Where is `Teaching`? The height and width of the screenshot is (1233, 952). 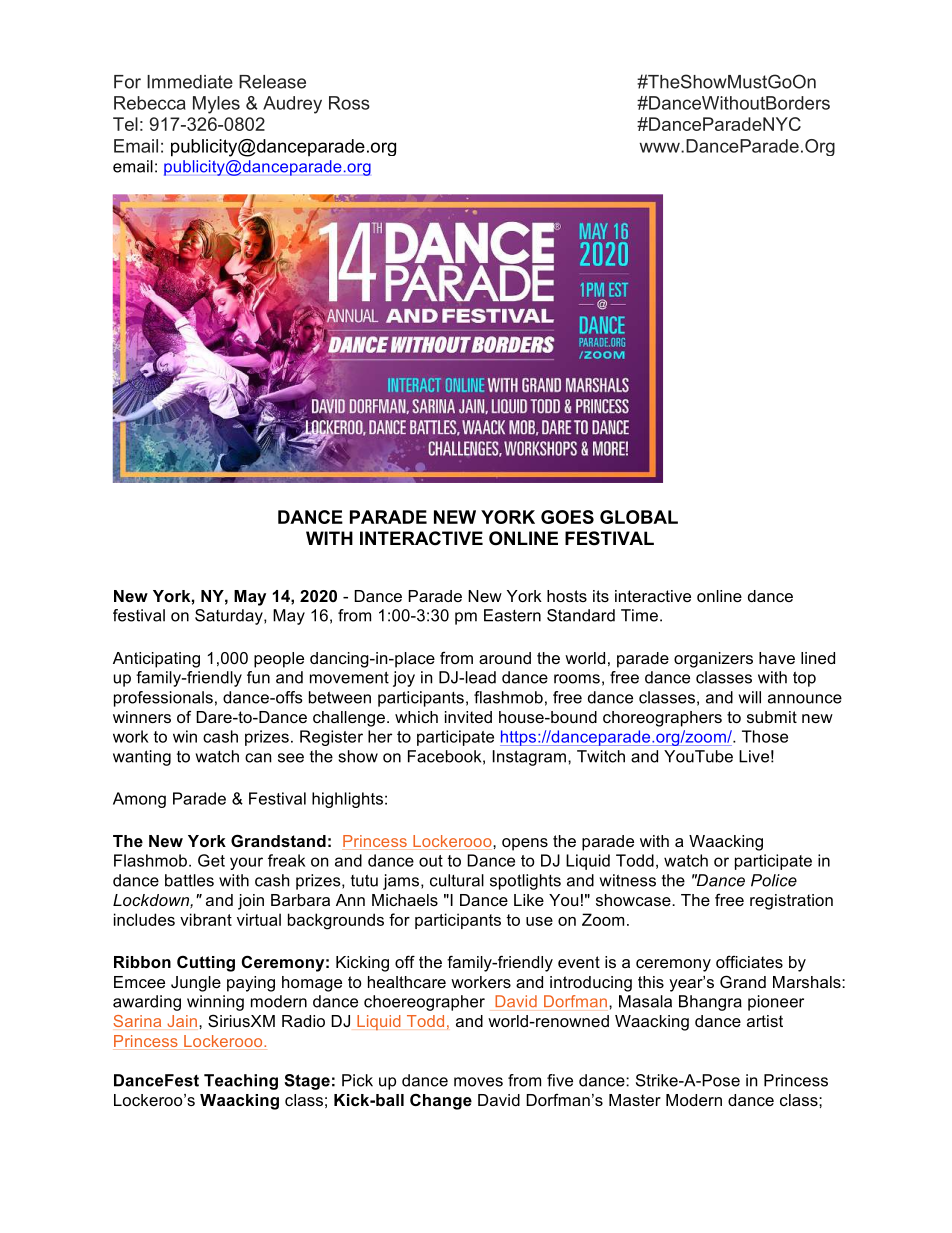 Teaching is located at coordinates (241, 1082).
